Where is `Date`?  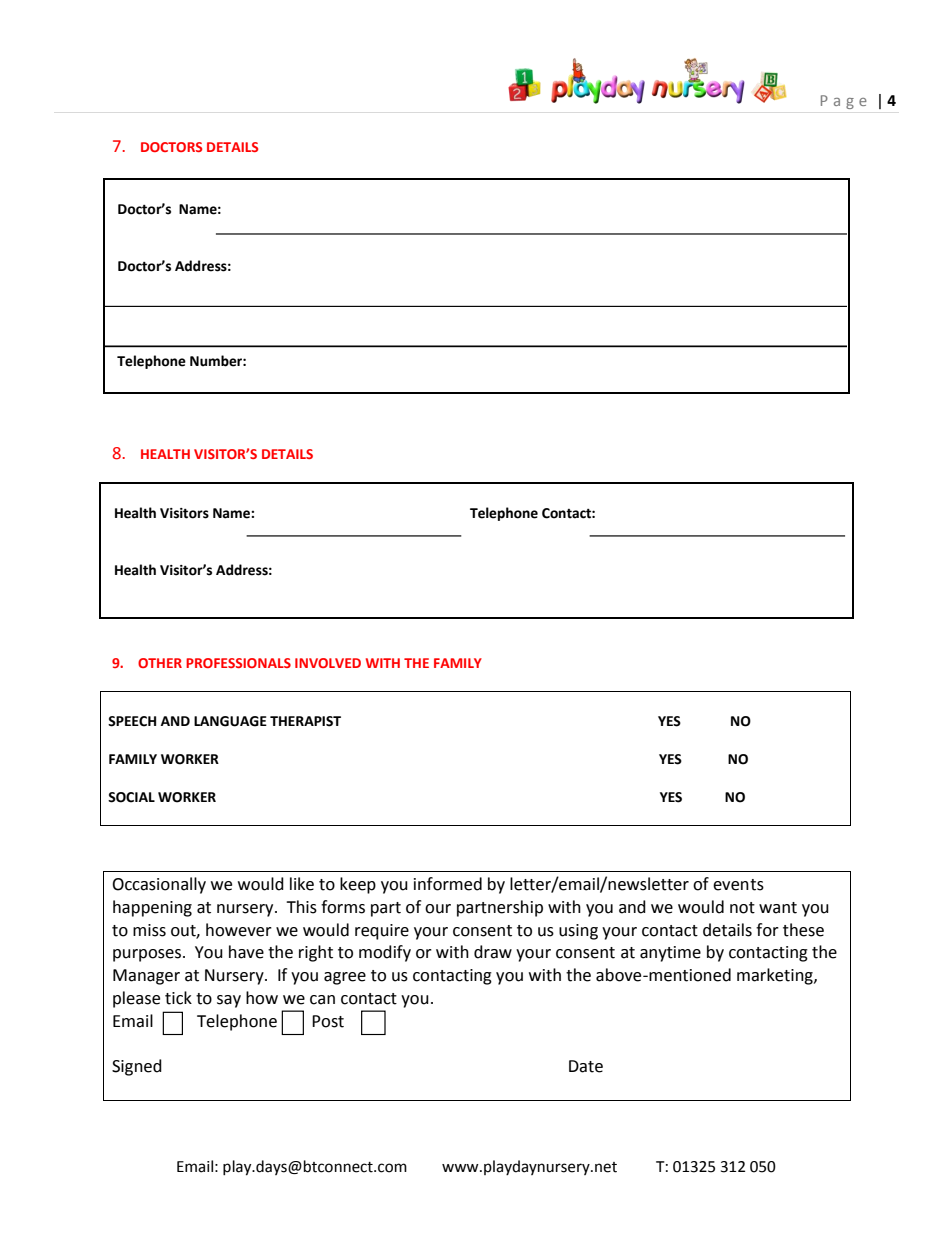
Date is located at coordinates (586, 1066).
